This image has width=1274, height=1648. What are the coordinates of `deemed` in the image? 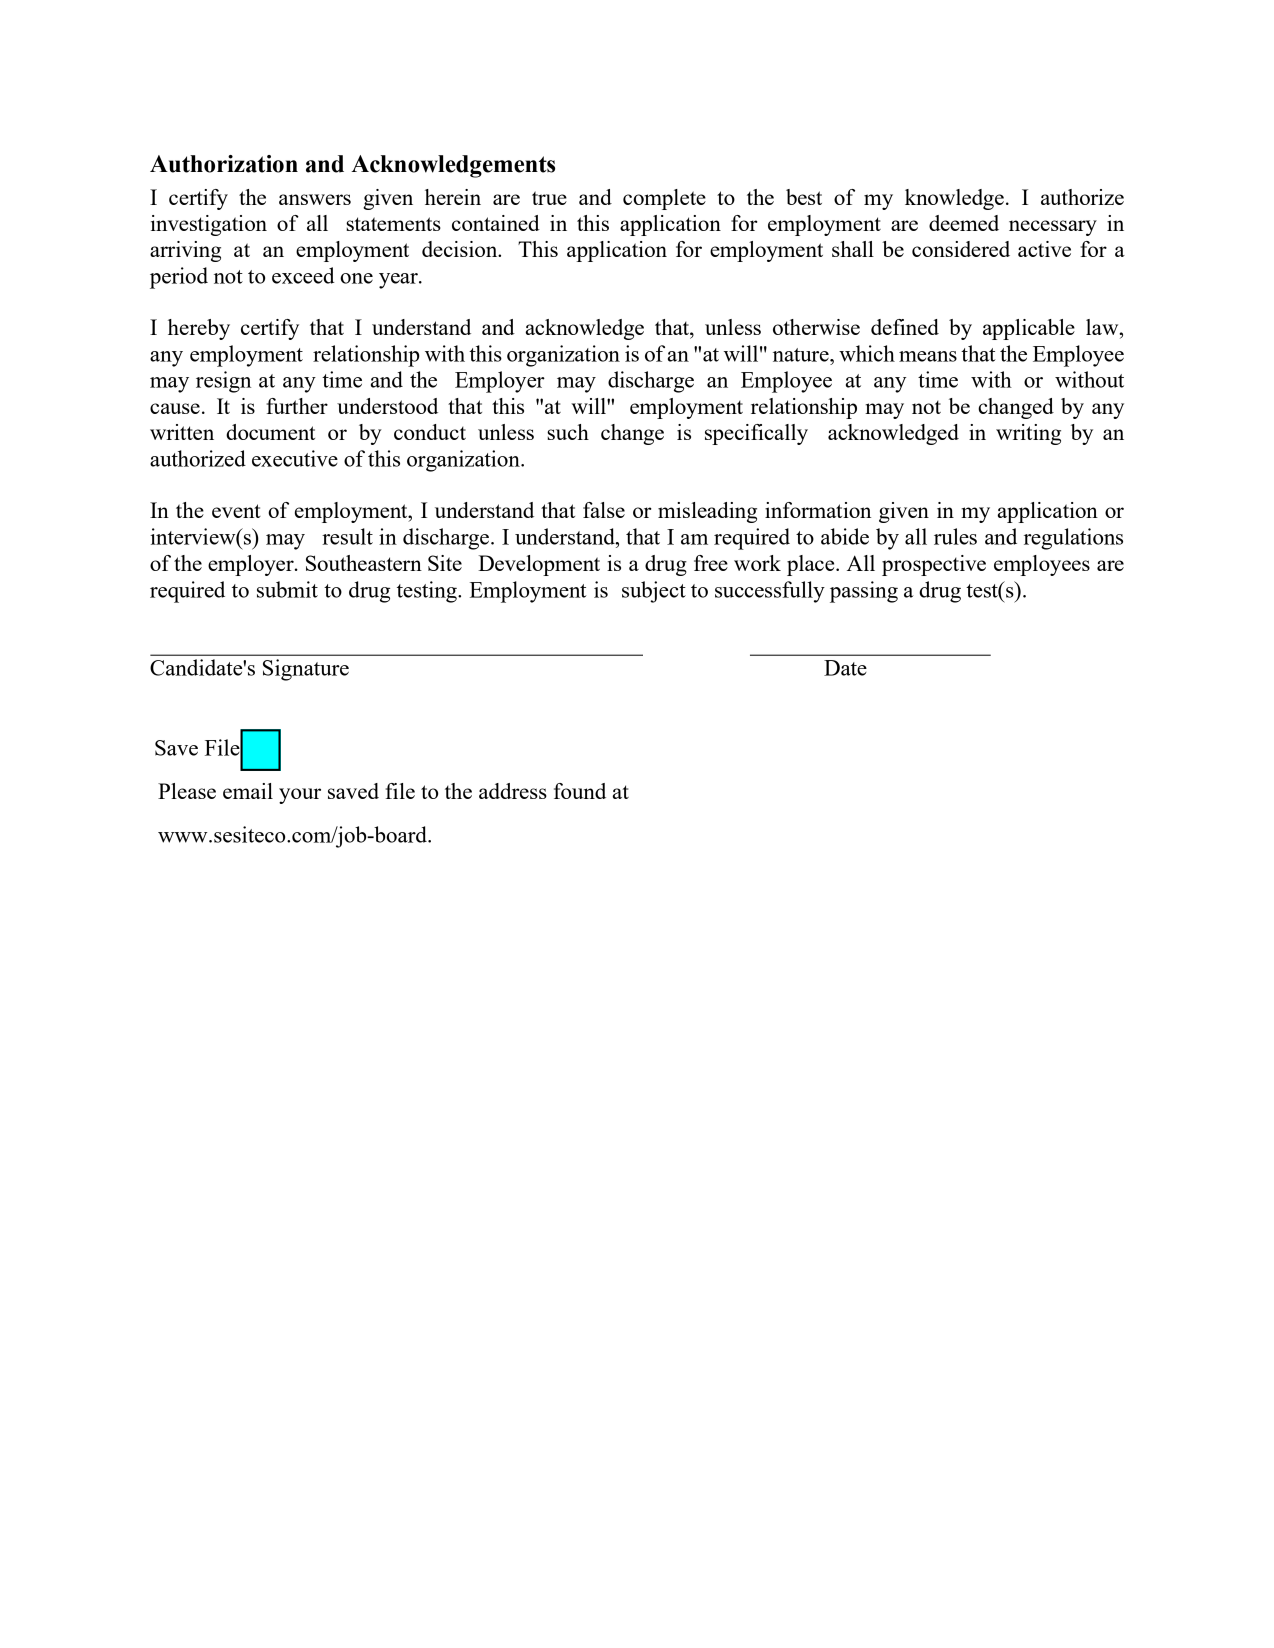 It's located at (964, 223).
